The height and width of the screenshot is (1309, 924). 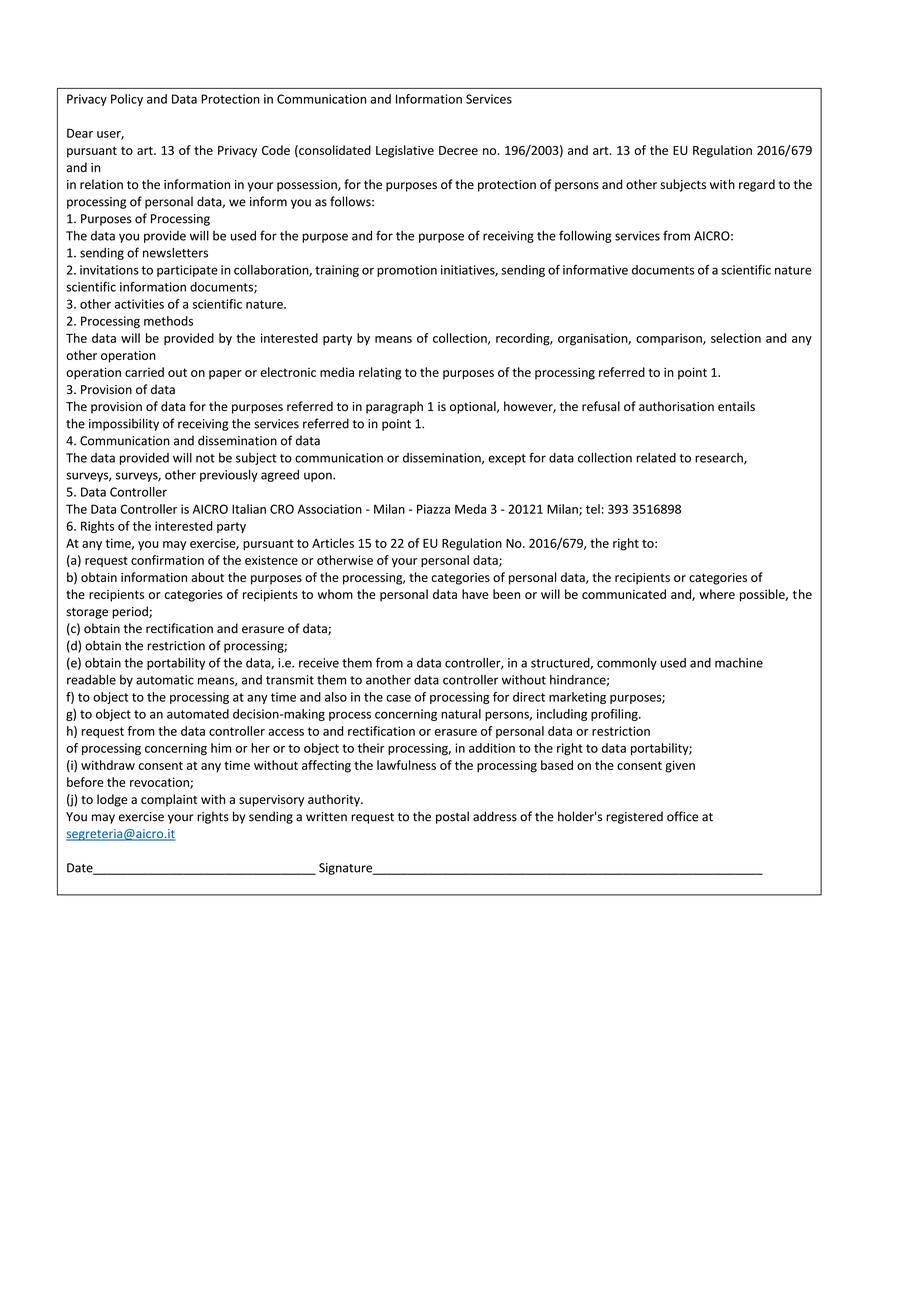 I want to click on postal, so click(x=452, y=817).
